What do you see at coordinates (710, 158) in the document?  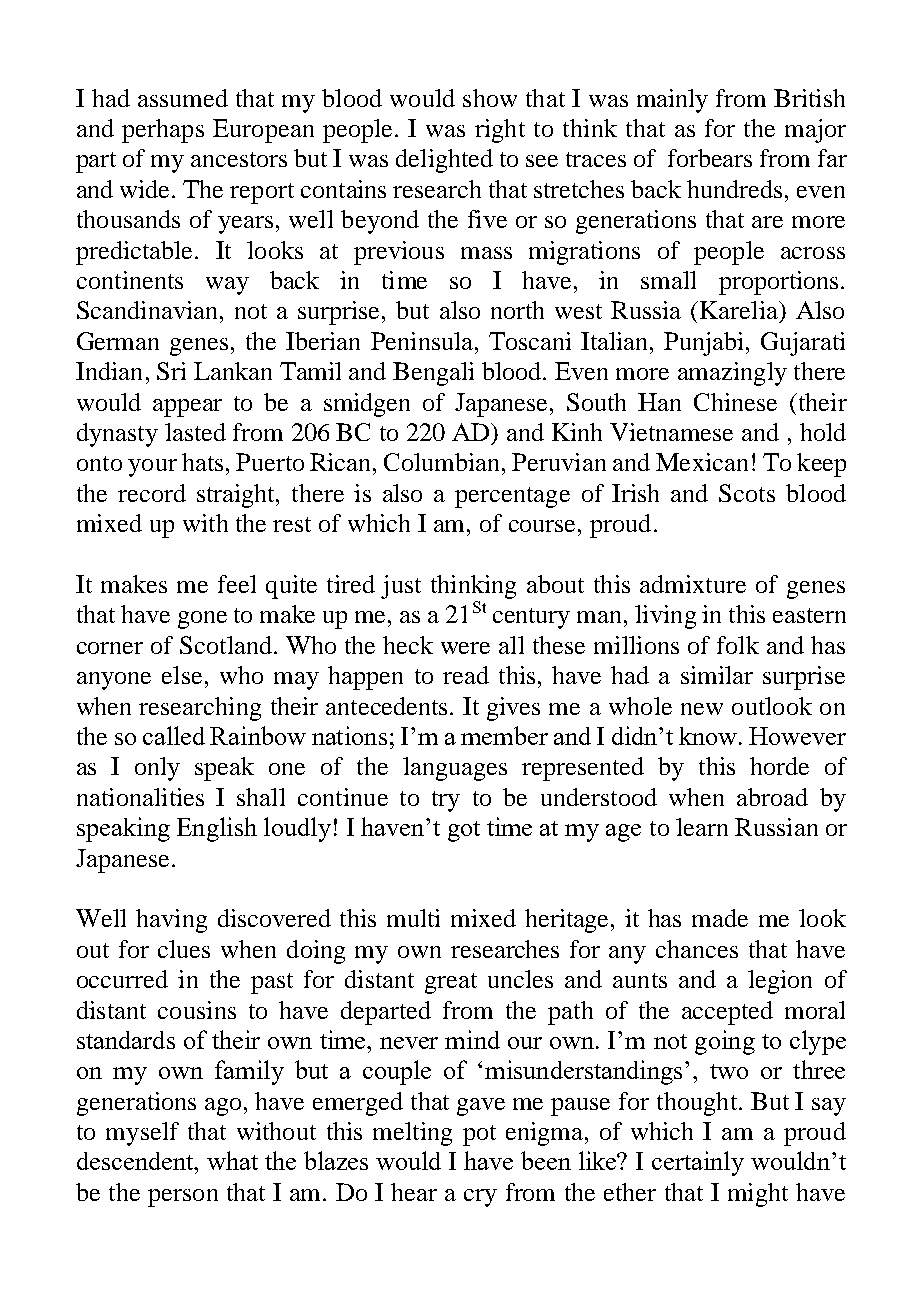 I see `forbears` at bounding box center [710, 158].
